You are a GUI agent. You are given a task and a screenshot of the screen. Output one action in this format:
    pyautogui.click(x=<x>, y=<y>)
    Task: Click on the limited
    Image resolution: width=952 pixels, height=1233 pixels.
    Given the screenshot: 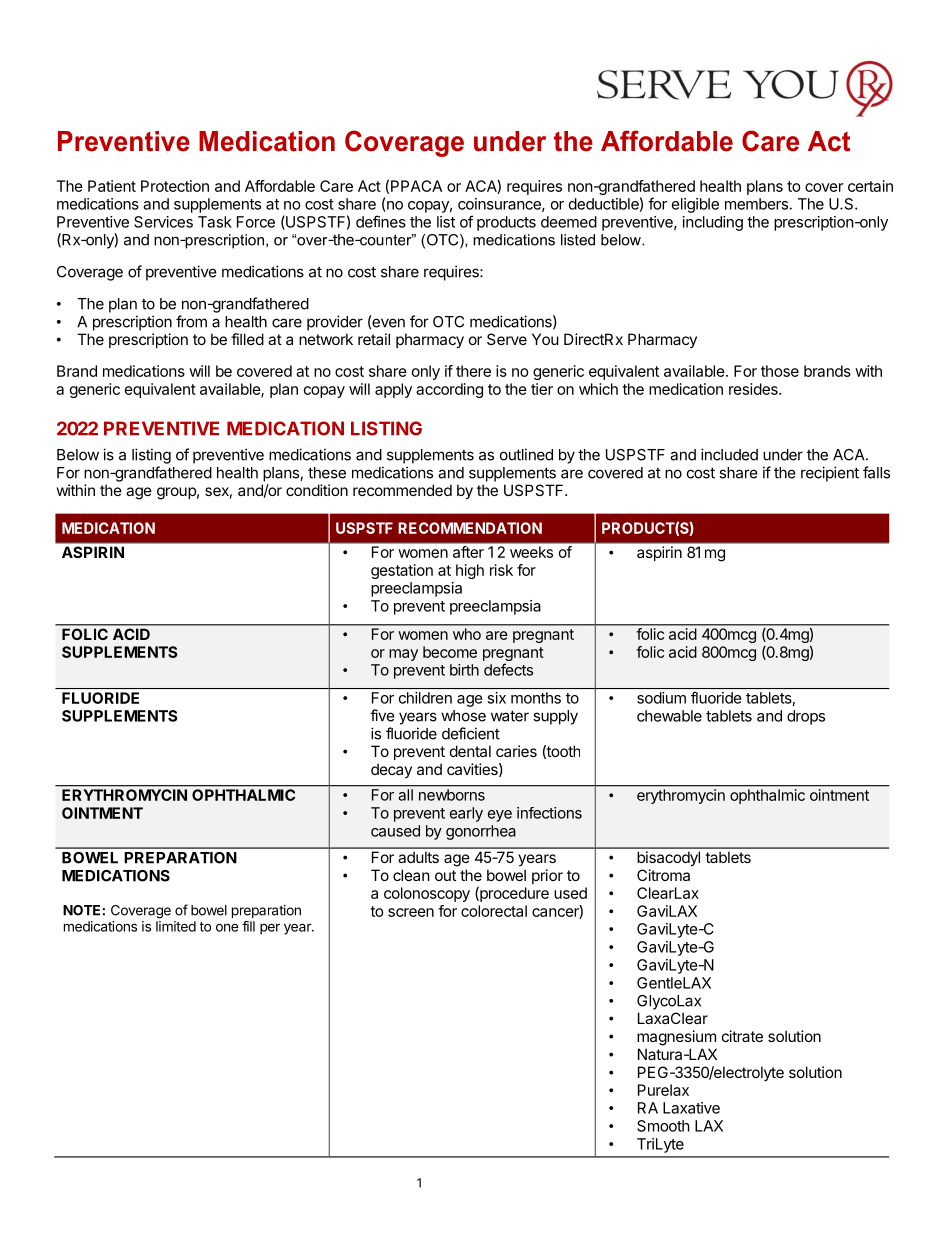 What is the action you would take?
    pyautogui.click(x=176, y=926)
